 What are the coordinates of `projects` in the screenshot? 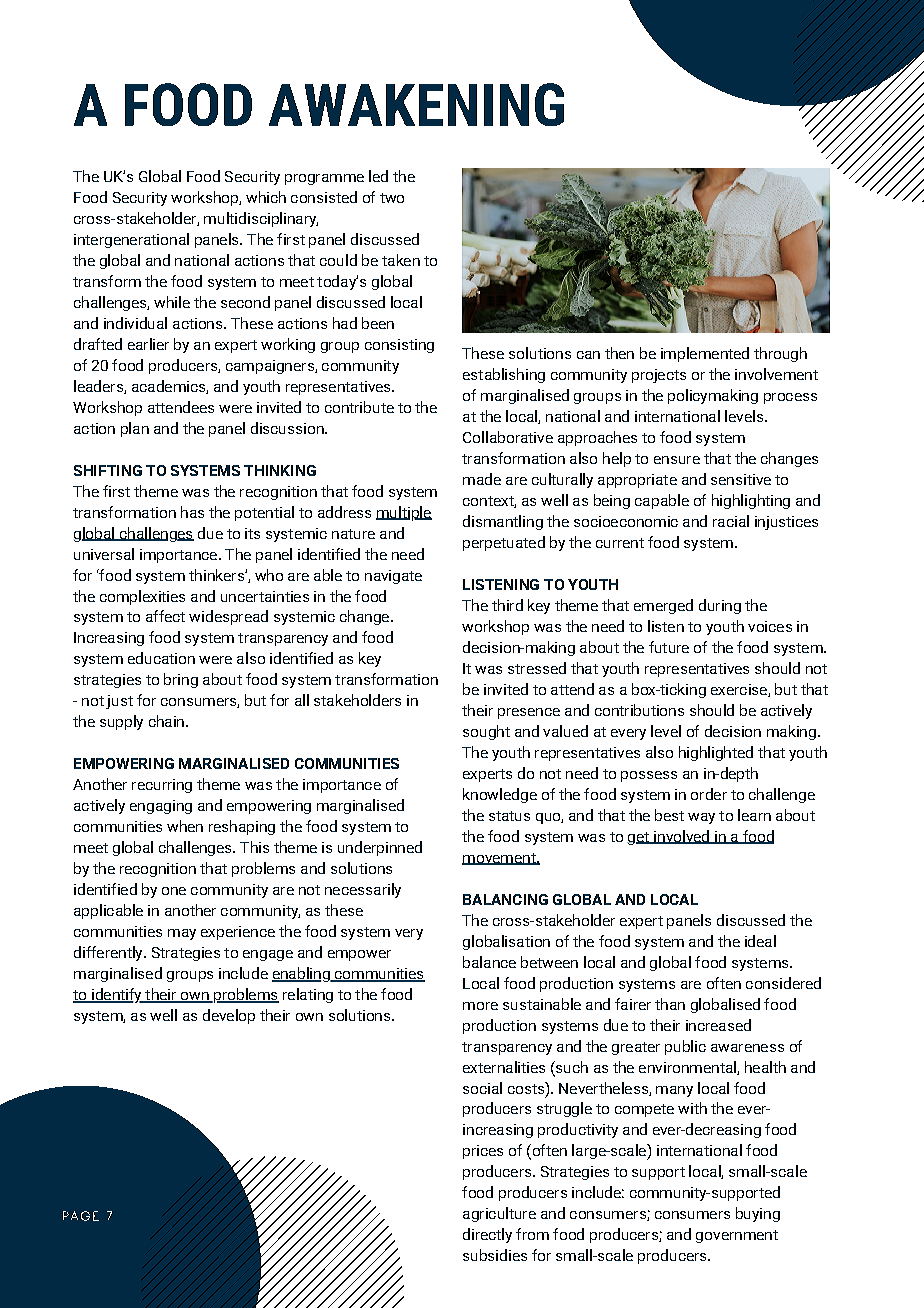 It's located at (659, 376).
